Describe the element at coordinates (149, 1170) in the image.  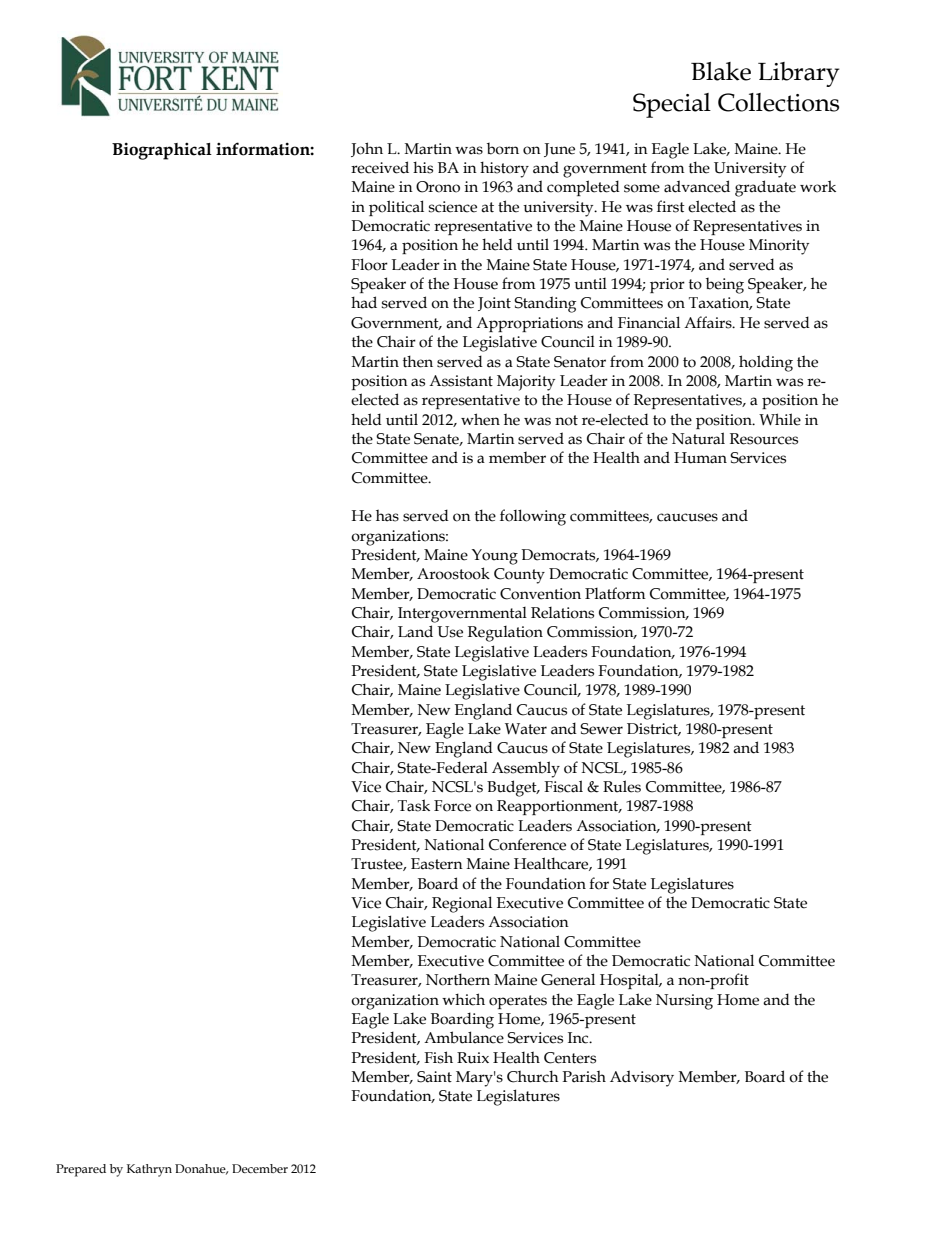
I see `Kathryn` at that location.
